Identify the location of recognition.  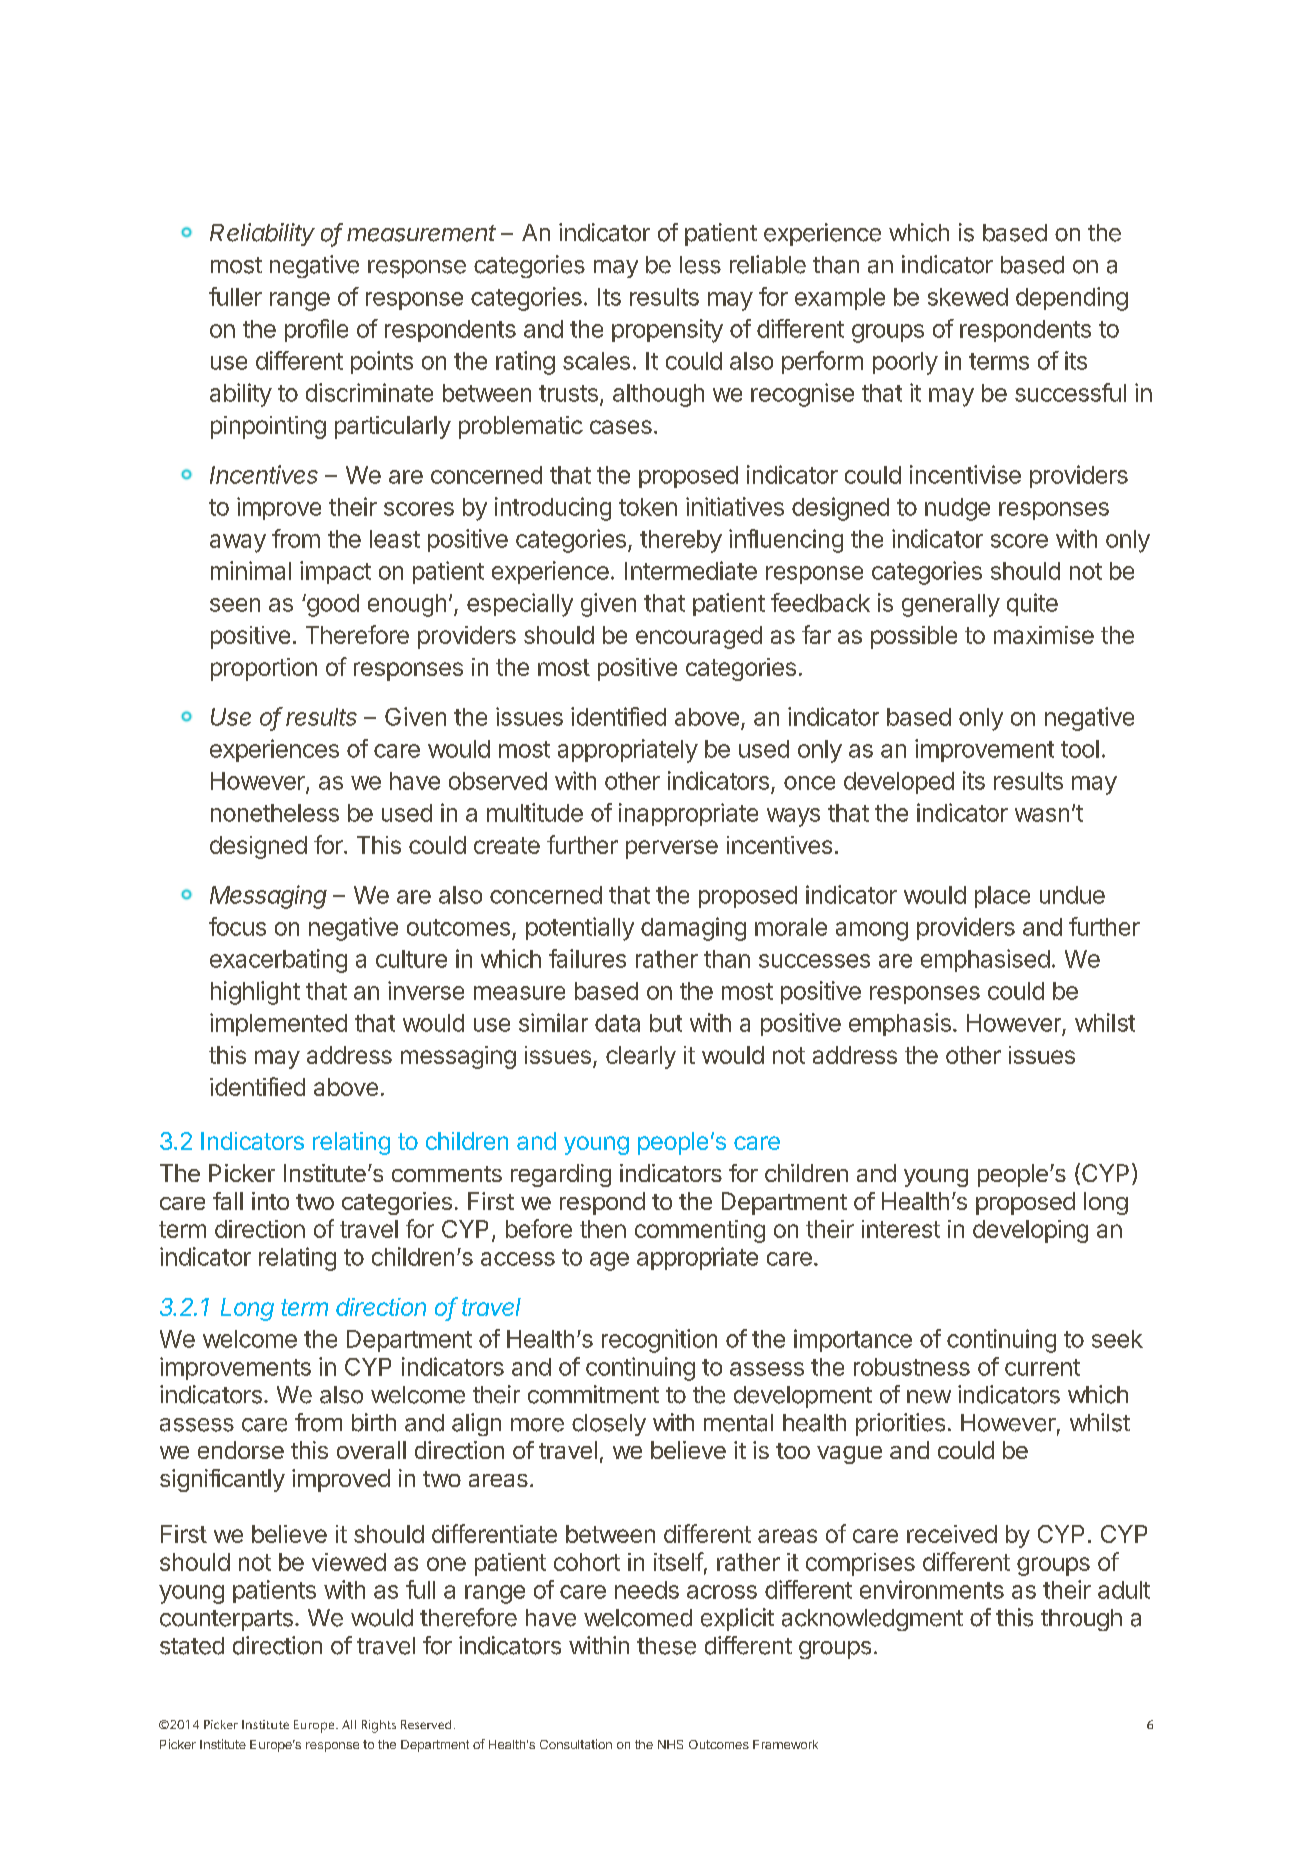
(659, 1341).
